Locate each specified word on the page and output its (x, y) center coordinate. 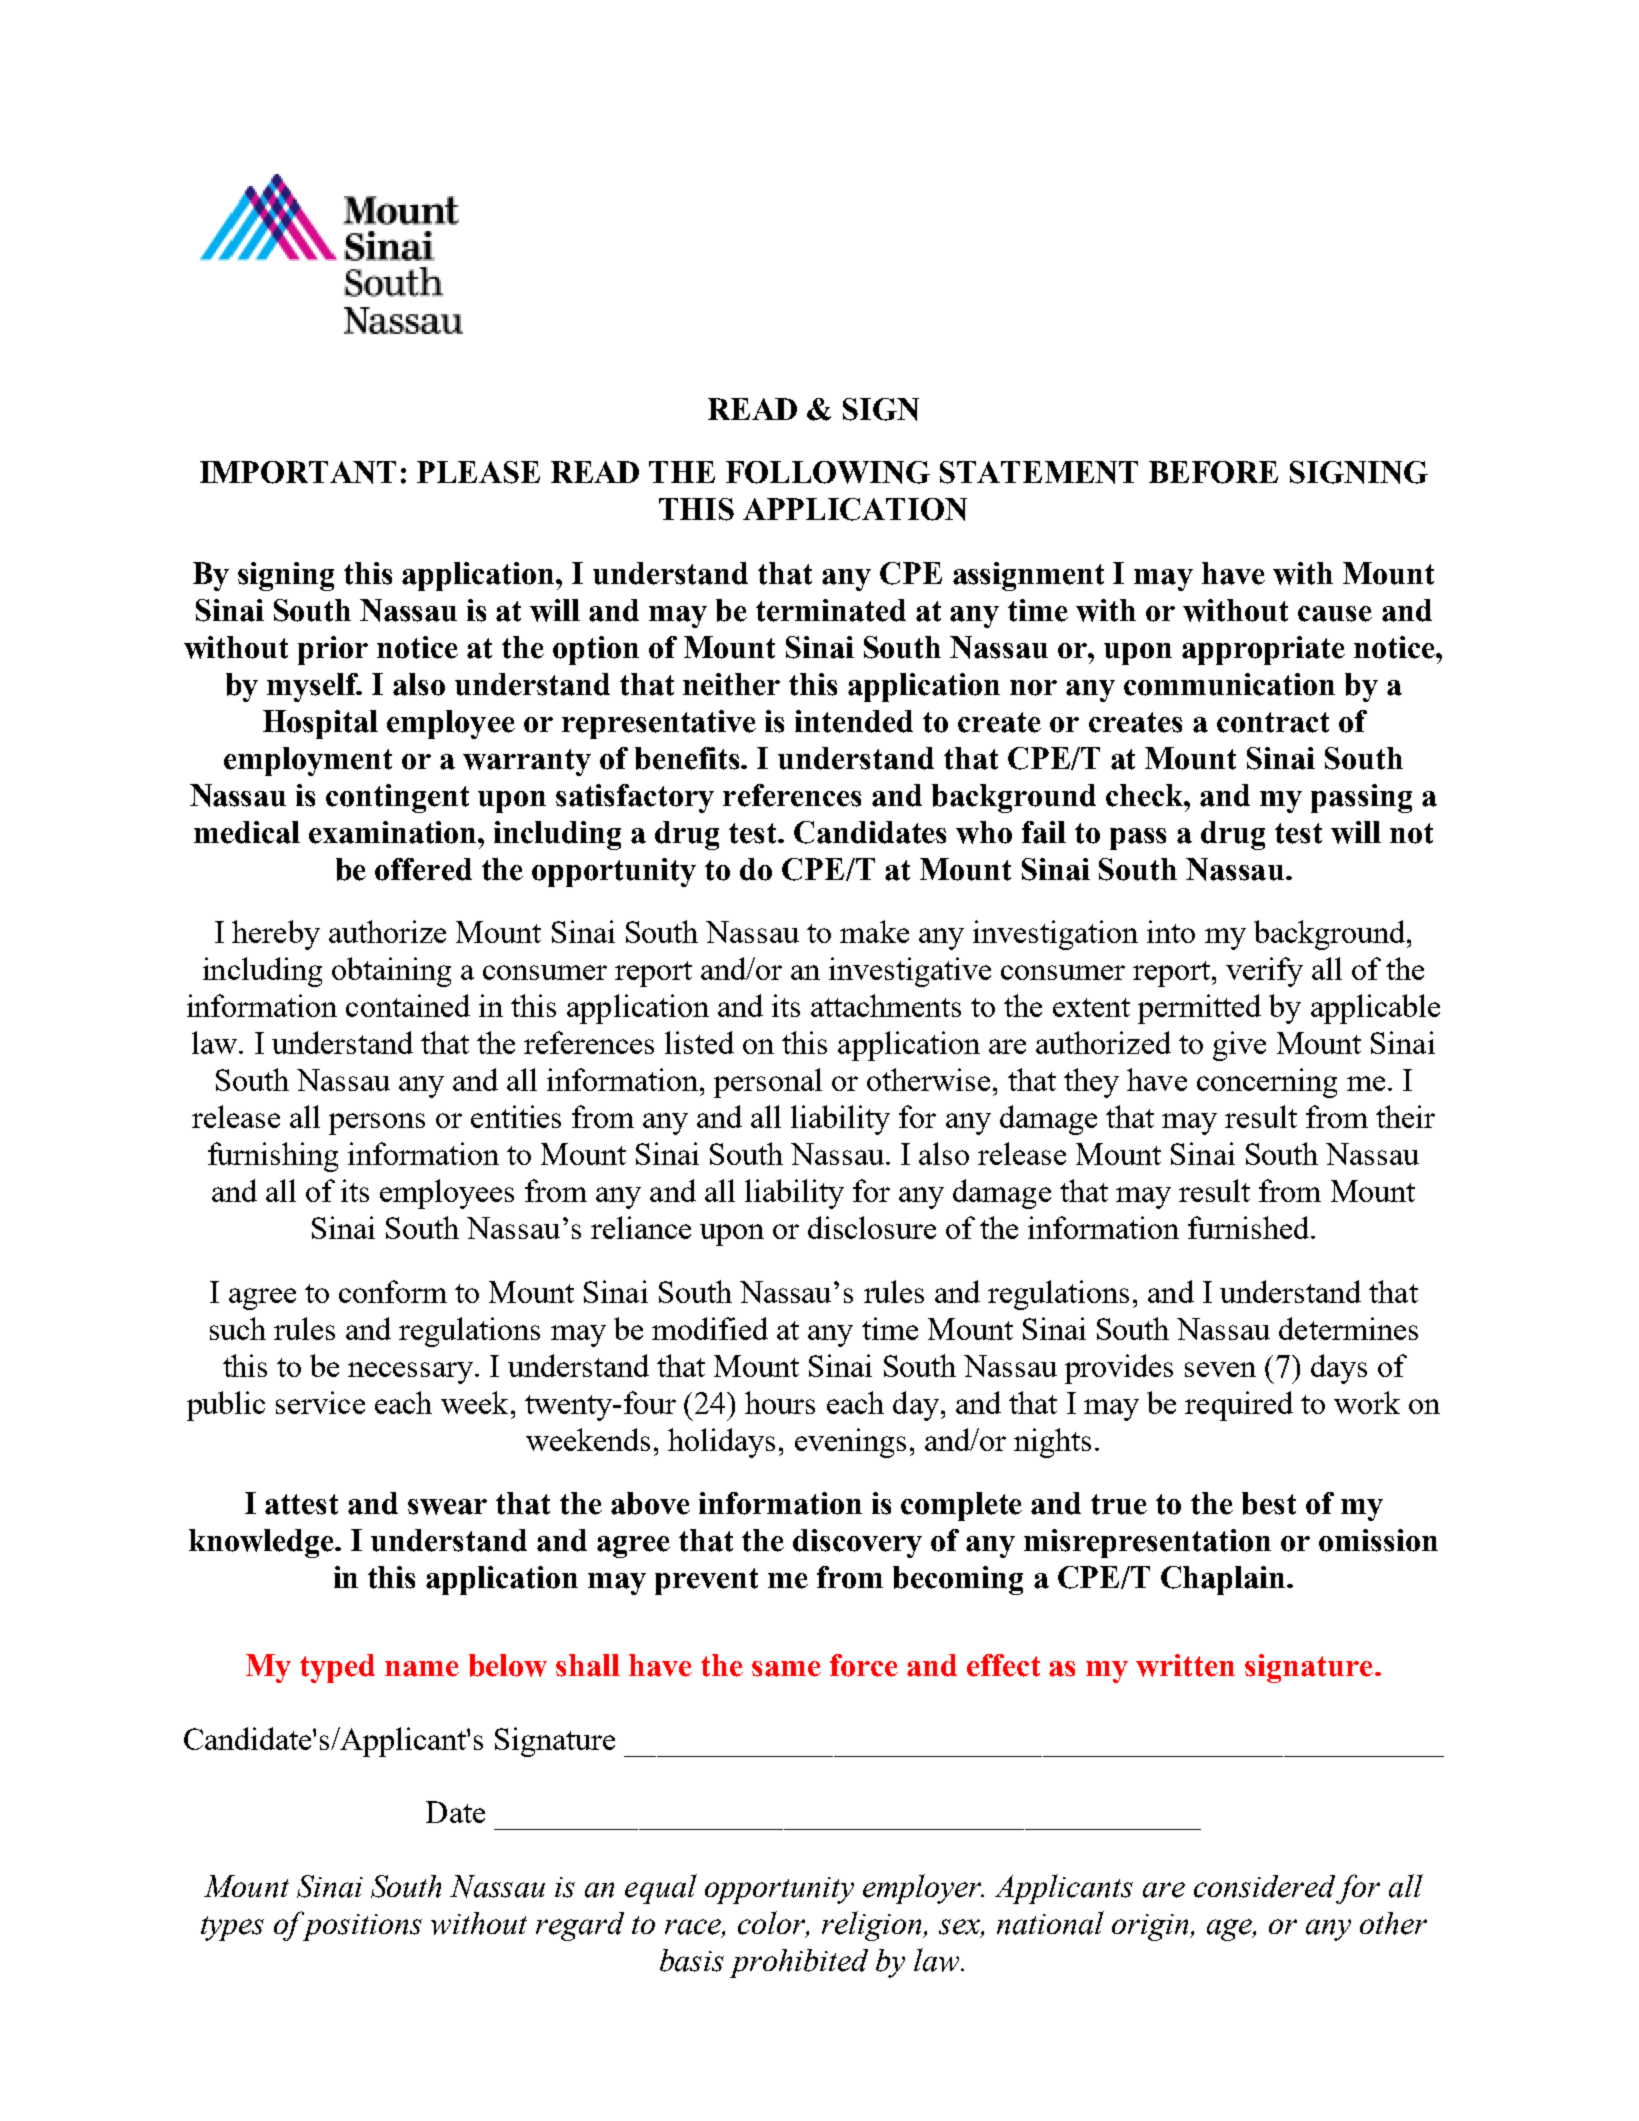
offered (423, 869)
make (874, 931)
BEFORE (1213, 472)
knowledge (262, 1543)
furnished (1250, 1227)
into (1171, 931)
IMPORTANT (298, 472)
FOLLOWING (828, 472)
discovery (857, 1543)
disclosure (872, 1227)
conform (393, 1291)
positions (361, 1926)
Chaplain (1224, 1580)
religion (873, 1926)
